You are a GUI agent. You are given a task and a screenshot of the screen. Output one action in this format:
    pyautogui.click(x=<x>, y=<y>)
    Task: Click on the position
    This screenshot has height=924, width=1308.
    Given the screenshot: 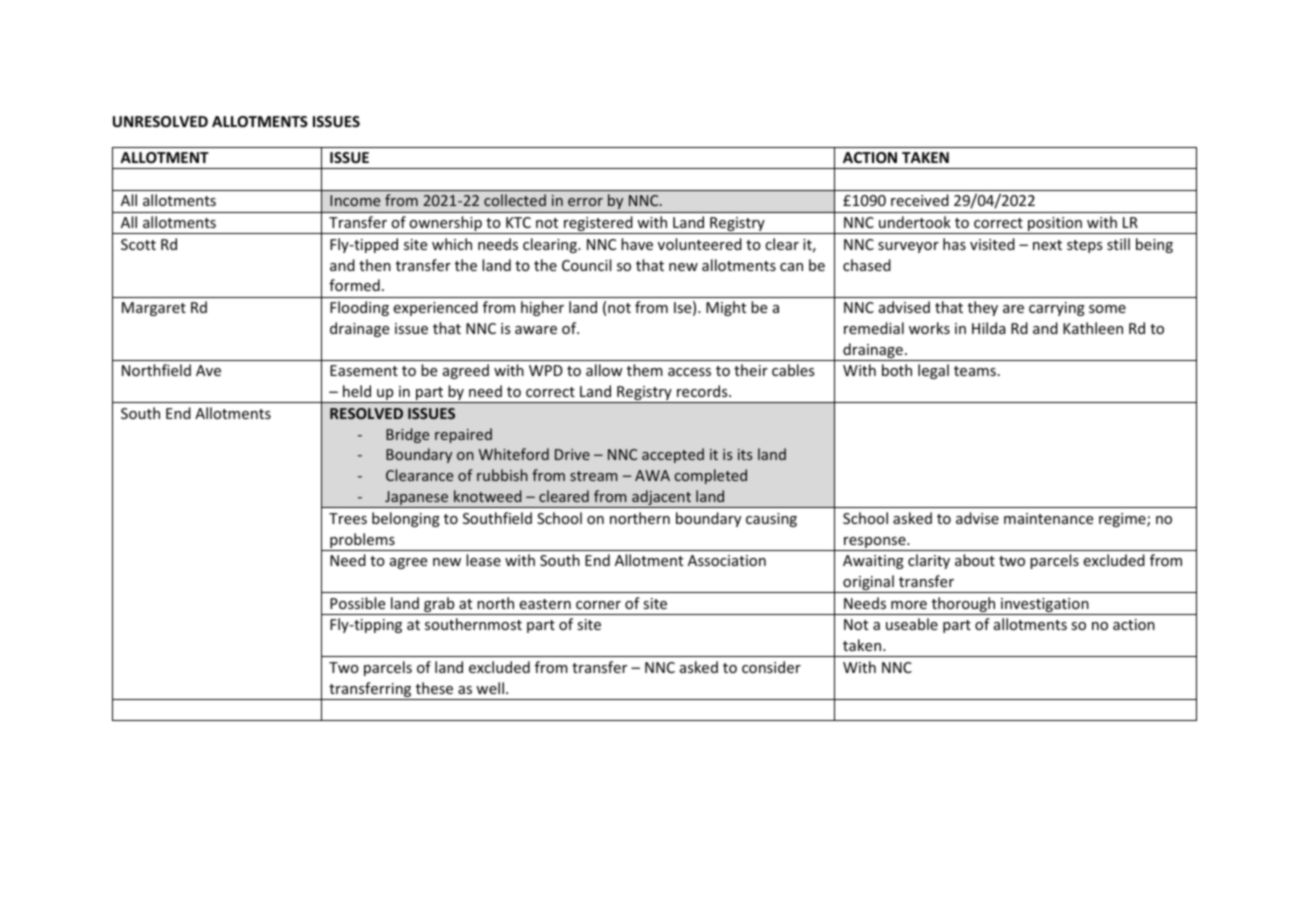 What is the action you would take?
    pyautogui.click(x=1055, y=225)
